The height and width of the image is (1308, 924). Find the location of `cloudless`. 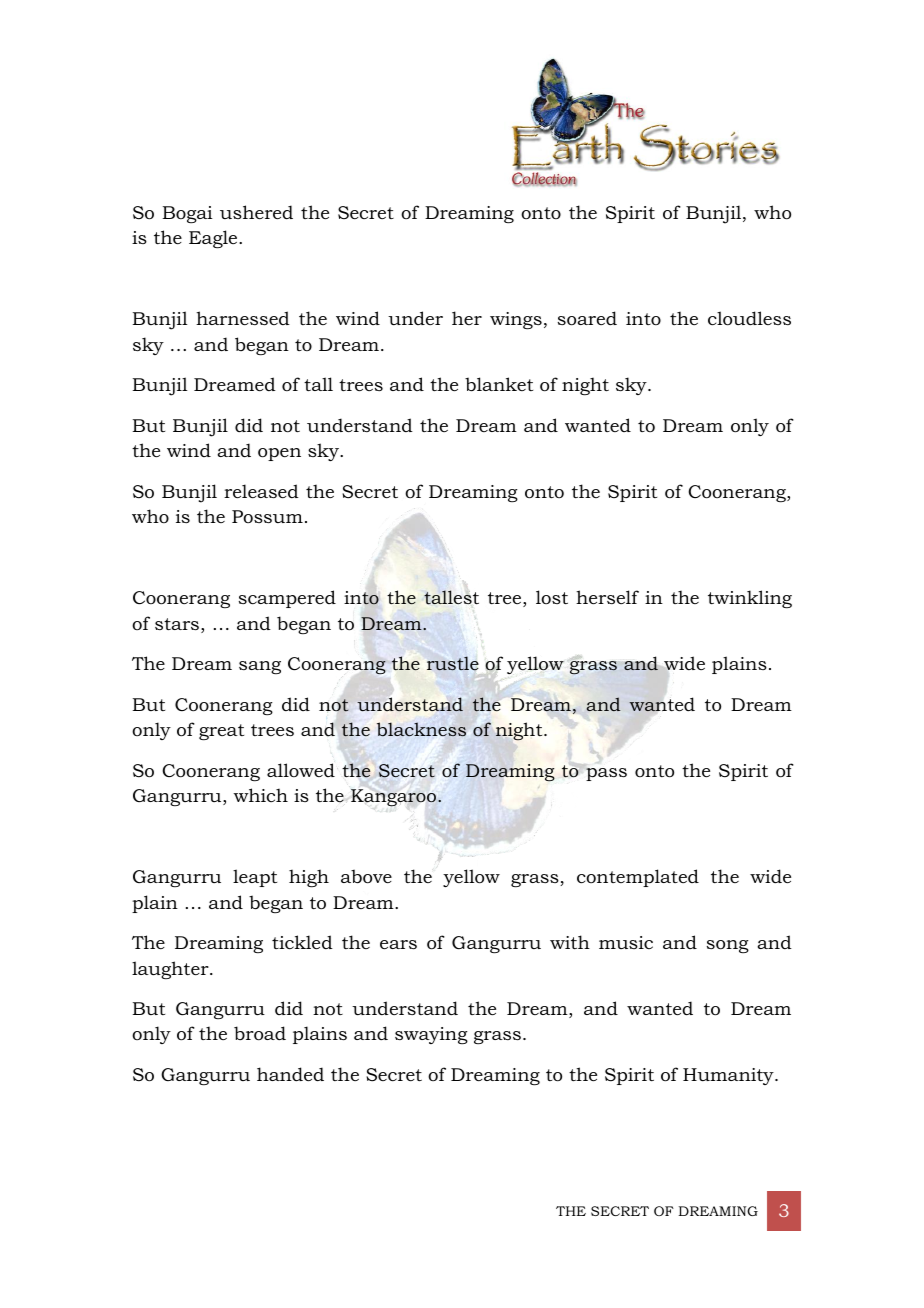

cloudless is located at coordinates (749, 318).
